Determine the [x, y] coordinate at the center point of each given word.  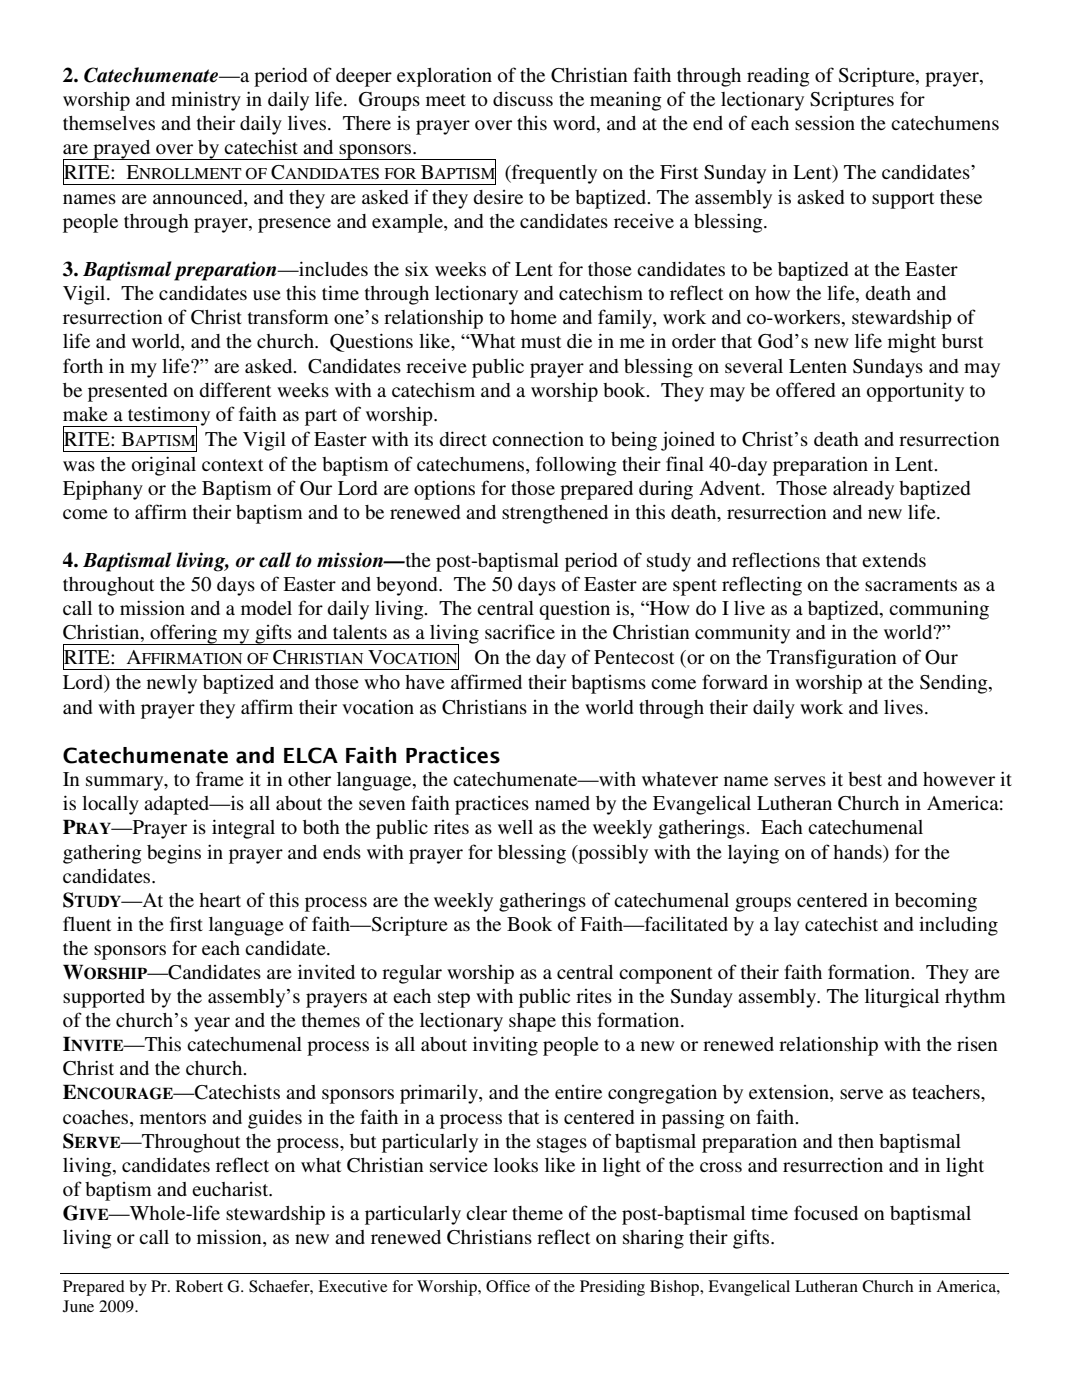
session [825, 123]
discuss [523, 98]
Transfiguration [832, 659]
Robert [199, 1286]
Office [508, 1286]
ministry [206, 101]
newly [172, 684]
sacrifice [520, 631]
